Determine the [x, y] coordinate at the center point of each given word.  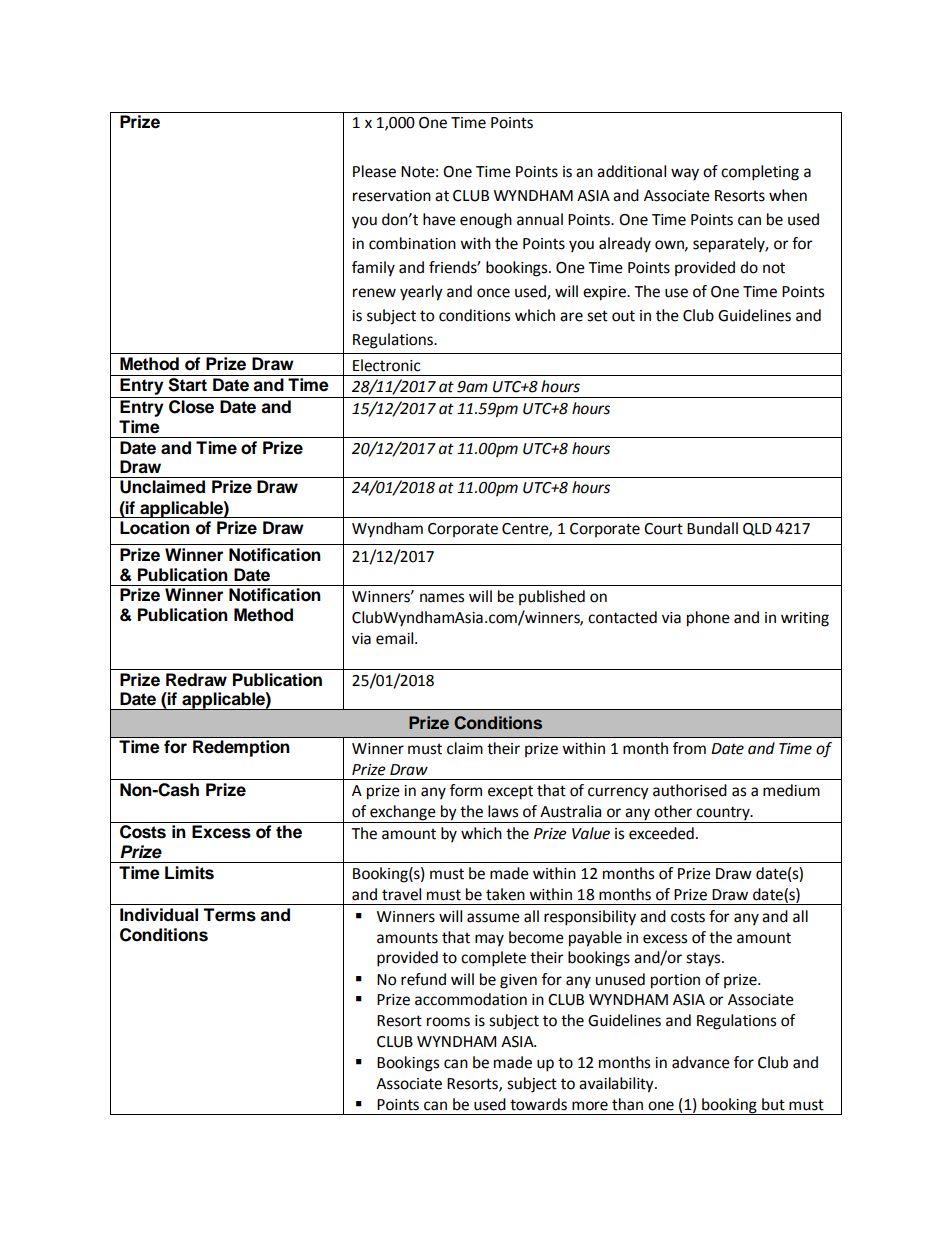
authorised [690, 790]
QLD [757, 529]
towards [538, 1104]
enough [486, 221]
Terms [229, 915]
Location [155, 528]
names [442, 598]
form [466, 790]
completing [760, 173]
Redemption [241, 748]
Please [374, 171]
